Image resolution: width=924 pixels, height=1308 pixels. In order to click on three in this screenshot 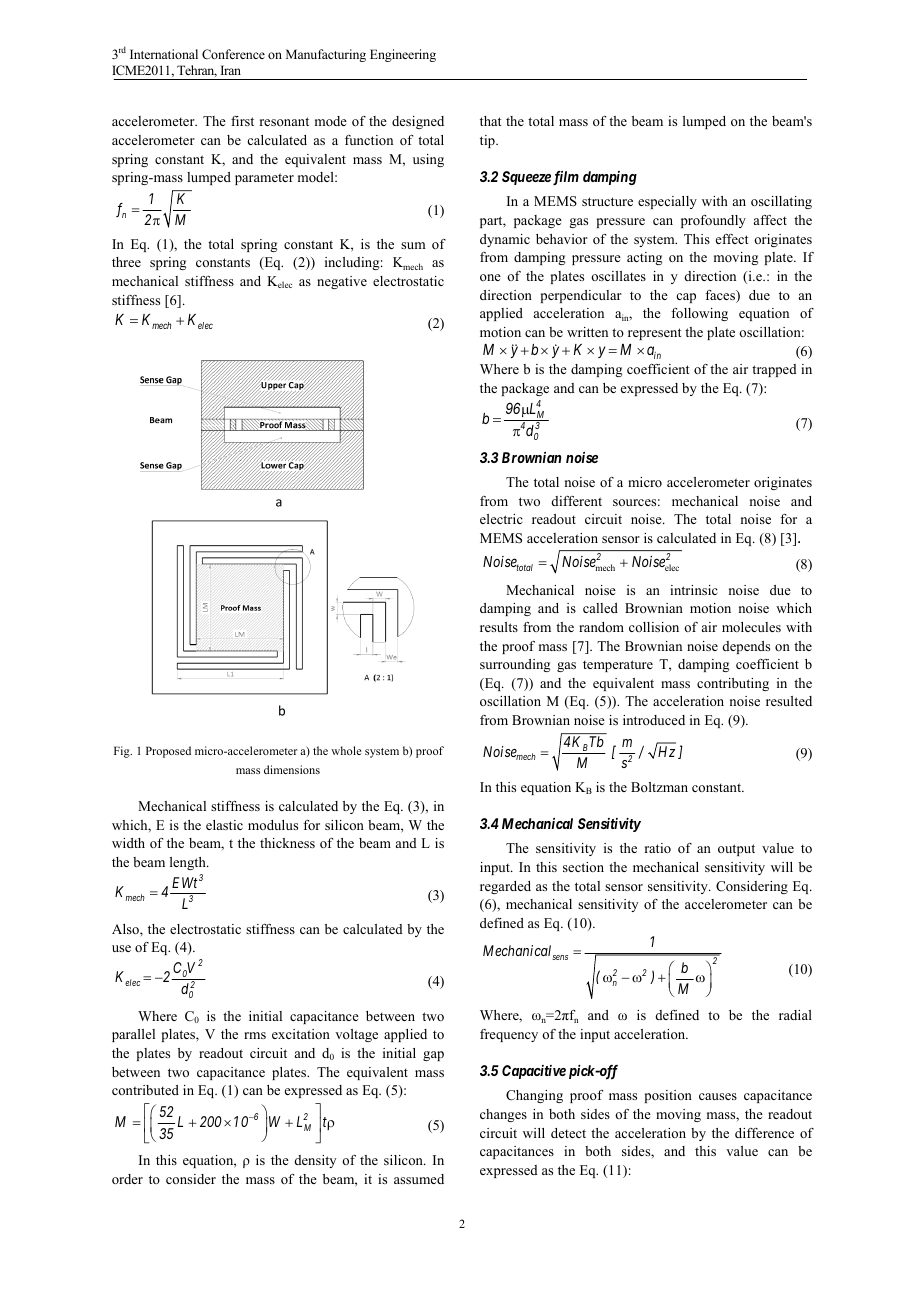, I will do `click(126, 262)`.
